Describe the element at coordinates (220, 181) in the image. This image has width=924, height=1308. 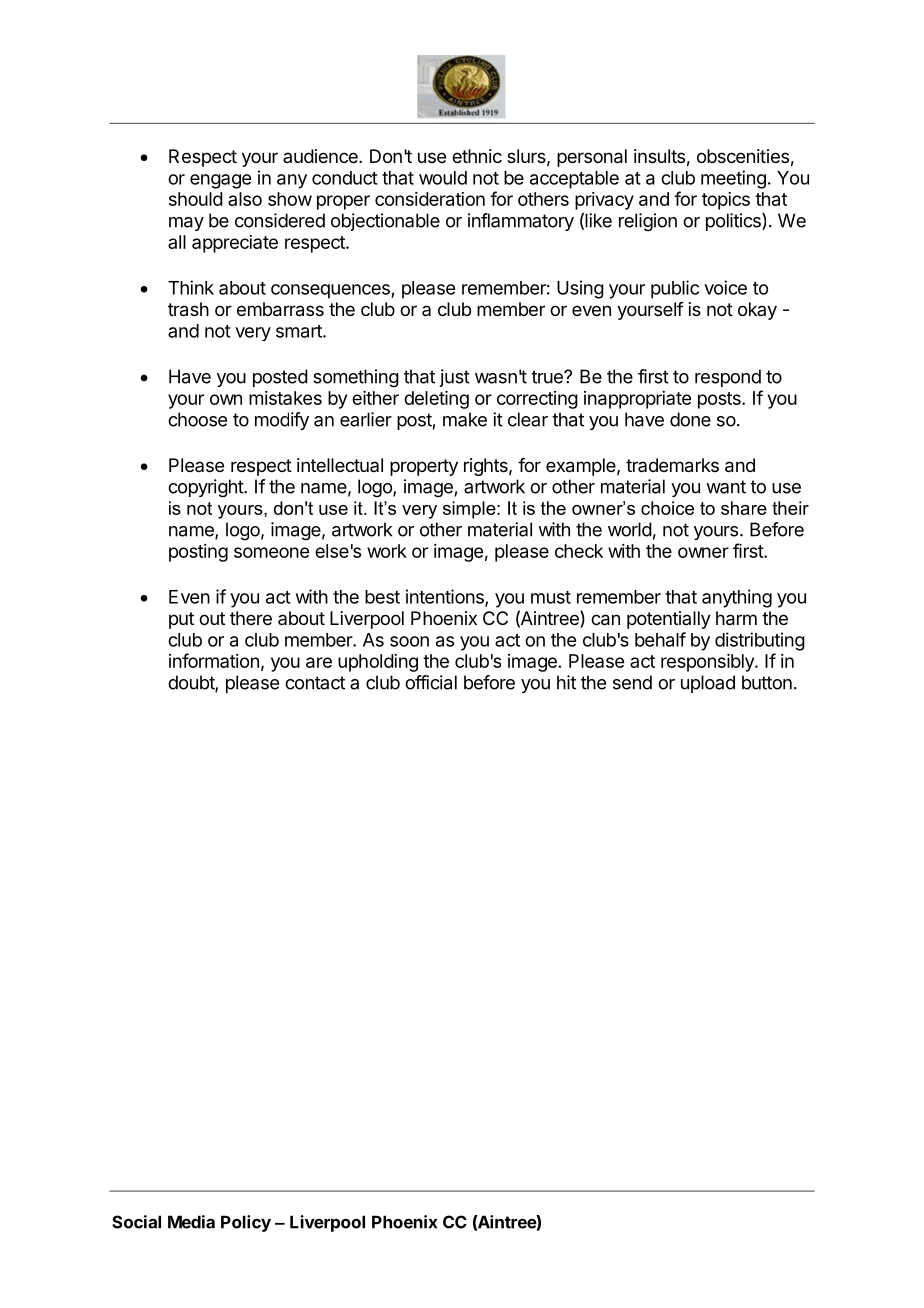
I see `engage` at that location.
